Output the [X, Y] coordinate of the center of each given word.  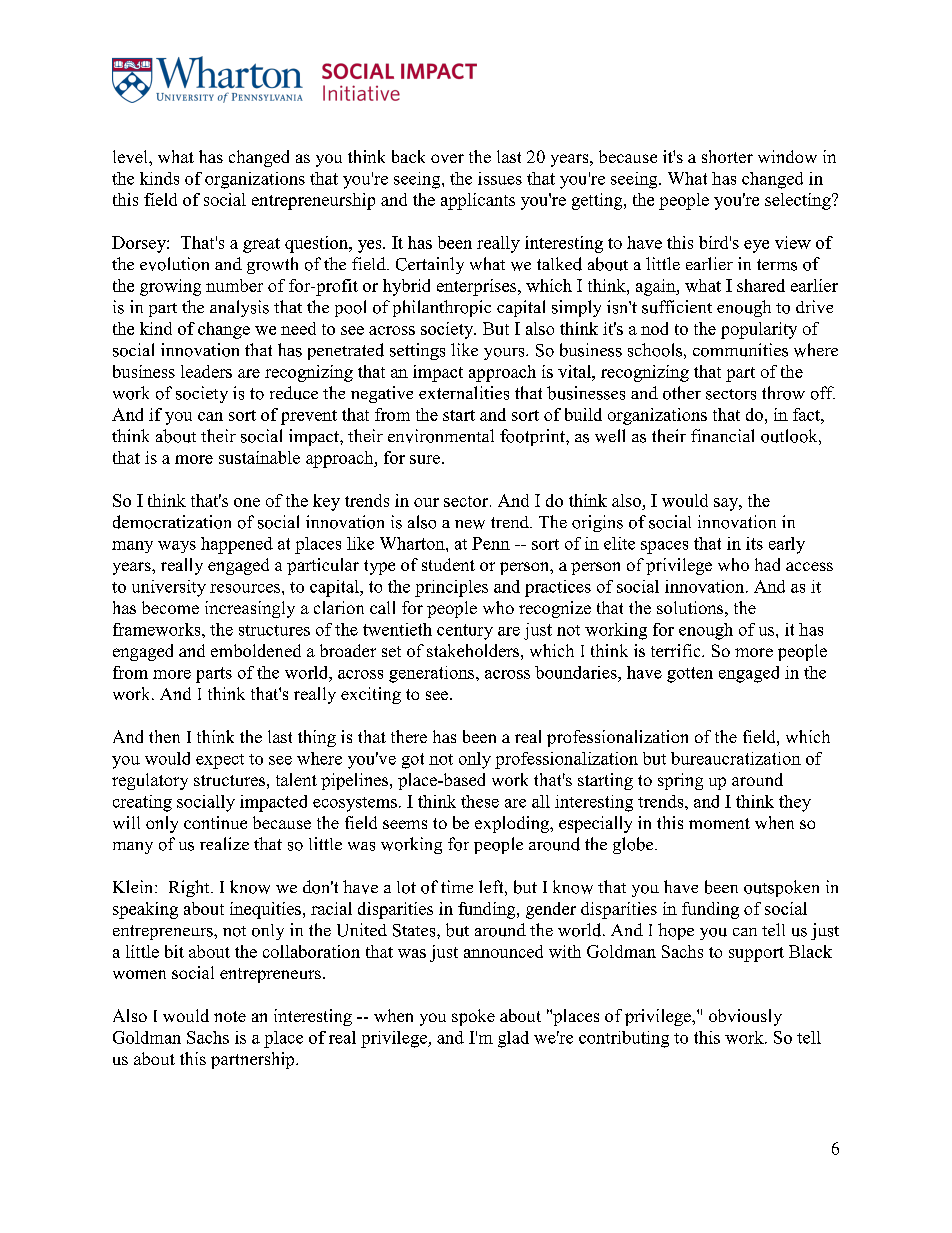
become [170, 607]
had [767, 564]
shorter [727, 156]
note [230, 1016]
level [131, 156]
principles [451, 588]
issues [500, 178]
